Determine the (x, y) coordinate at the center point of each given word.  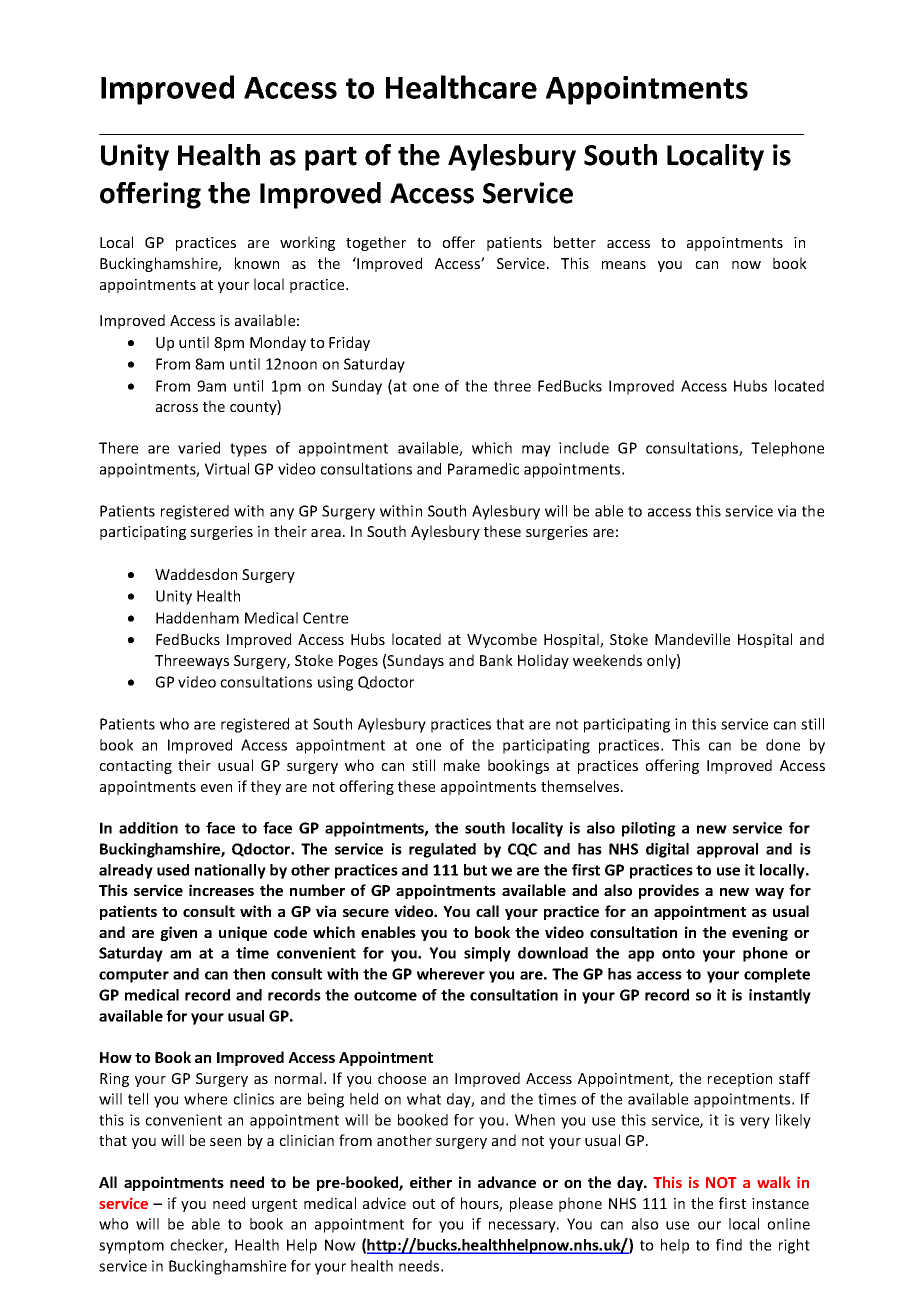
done (783, 745)
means (624, 265)
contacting (135, 767)
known (257, 263)
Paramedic (483, 469)
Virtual (227, 469)
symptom (131, 1247)
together (376, 243)
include (584, 448)
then (249, 974)
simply (487, 954)
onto (678, 953)
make (462, 765)
